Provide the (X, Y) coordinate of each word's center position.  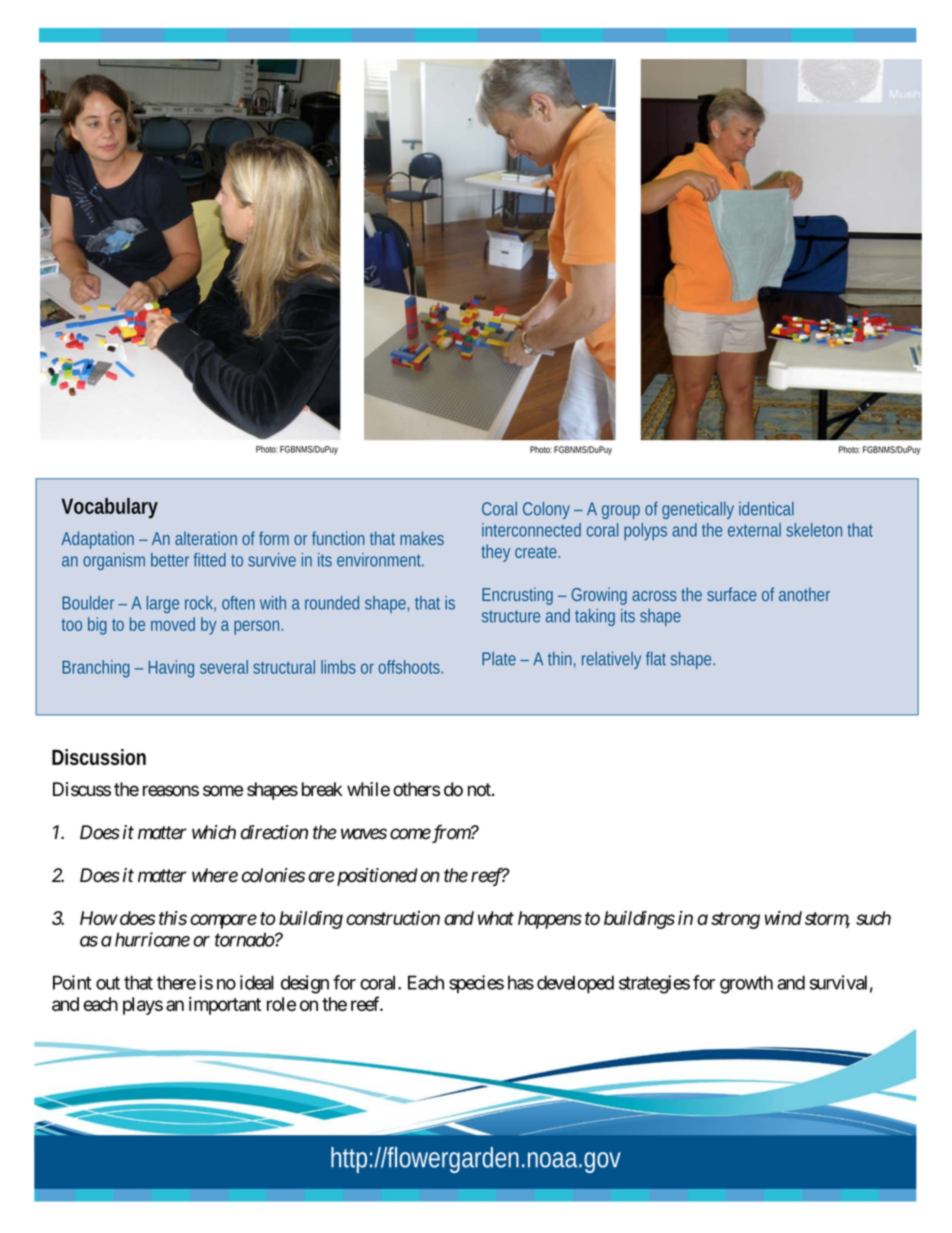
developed (575, 984)
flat (656, 659)
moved (173, 624)
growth (746, 984)
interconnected (531, 530)
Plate (499, 659)
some (223, 791)
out (108, 983)
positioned (376, 877)
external (754, 530)
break (322, 789)
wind (783, 918)
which (214, 832)
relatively (611, 660)
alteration (206, 538)
